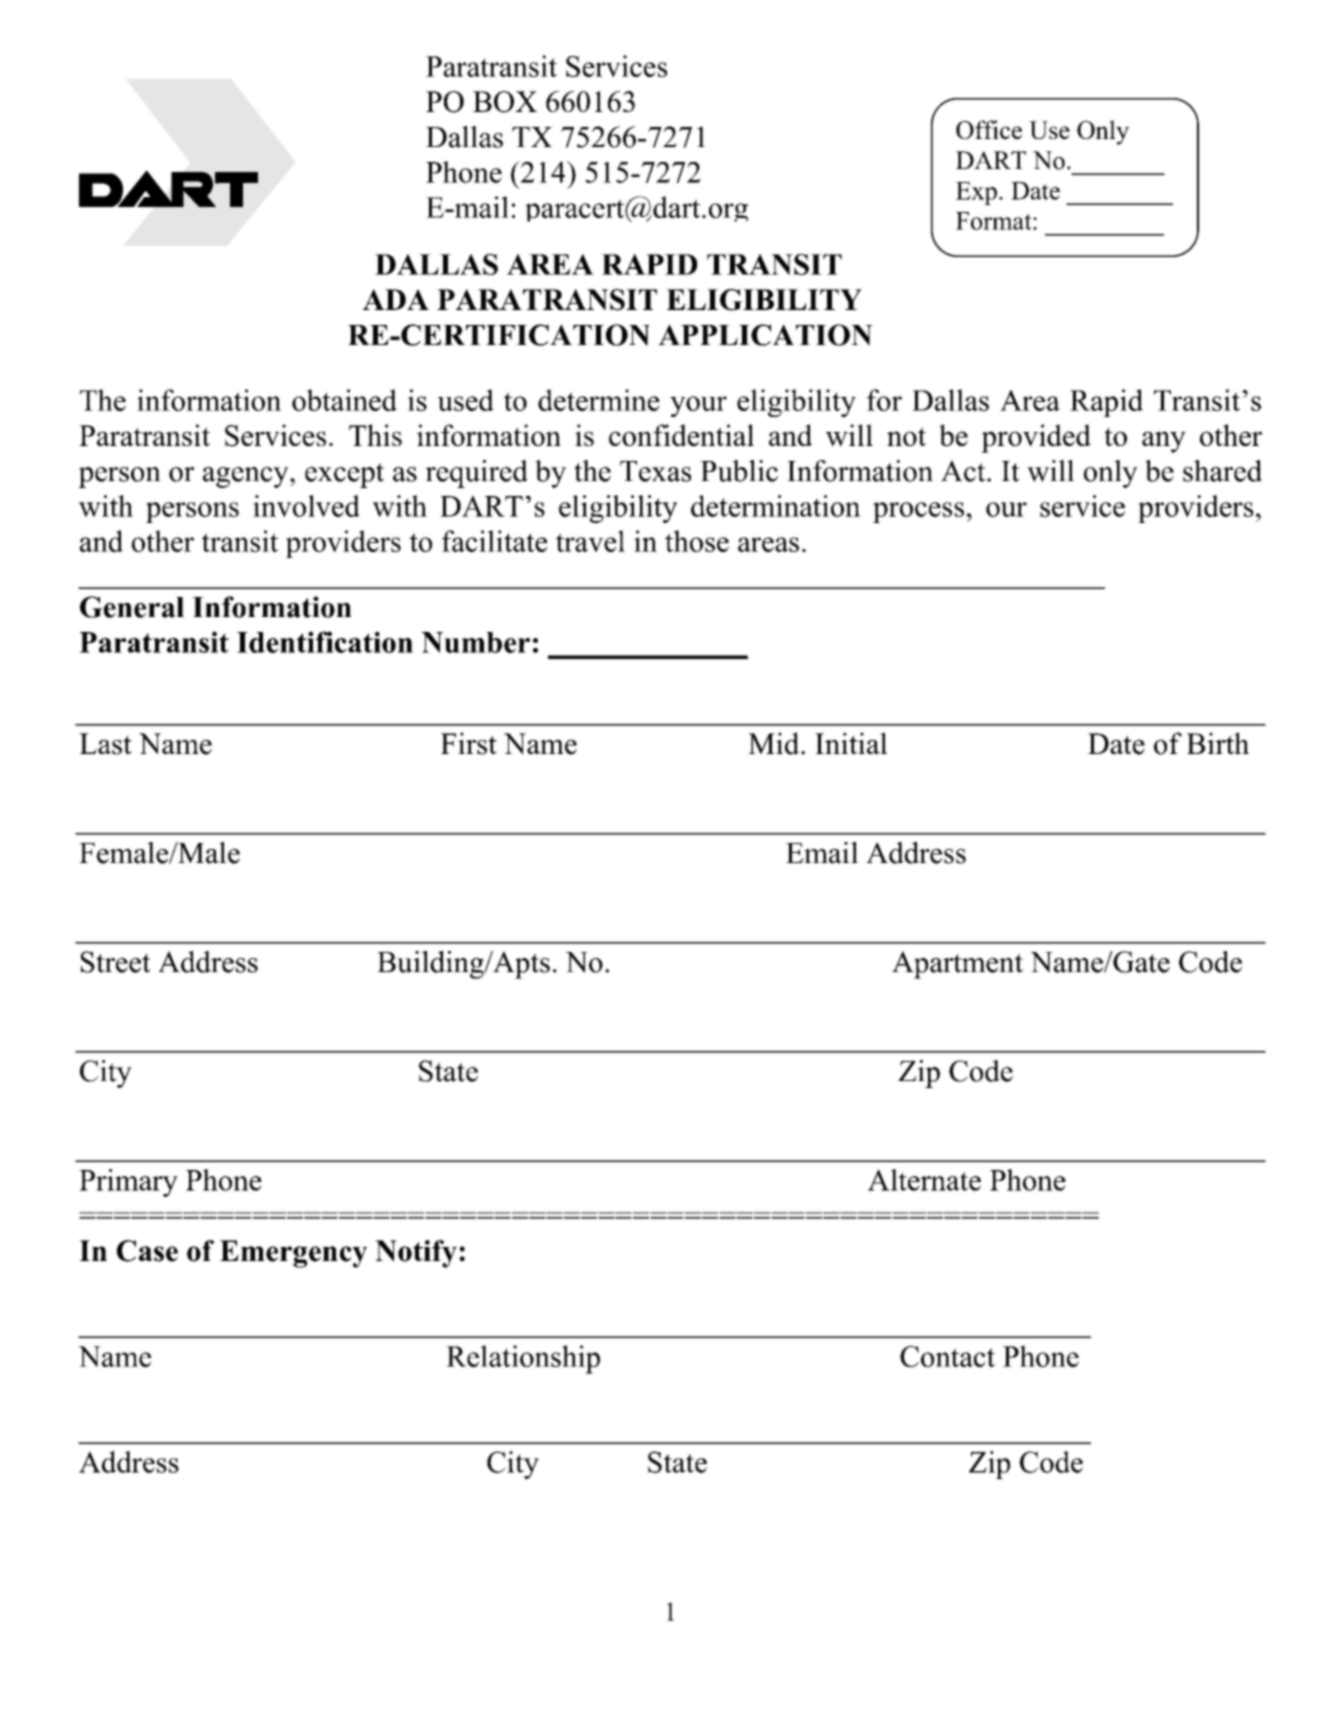  I want to click on your, so click(698, 406).
